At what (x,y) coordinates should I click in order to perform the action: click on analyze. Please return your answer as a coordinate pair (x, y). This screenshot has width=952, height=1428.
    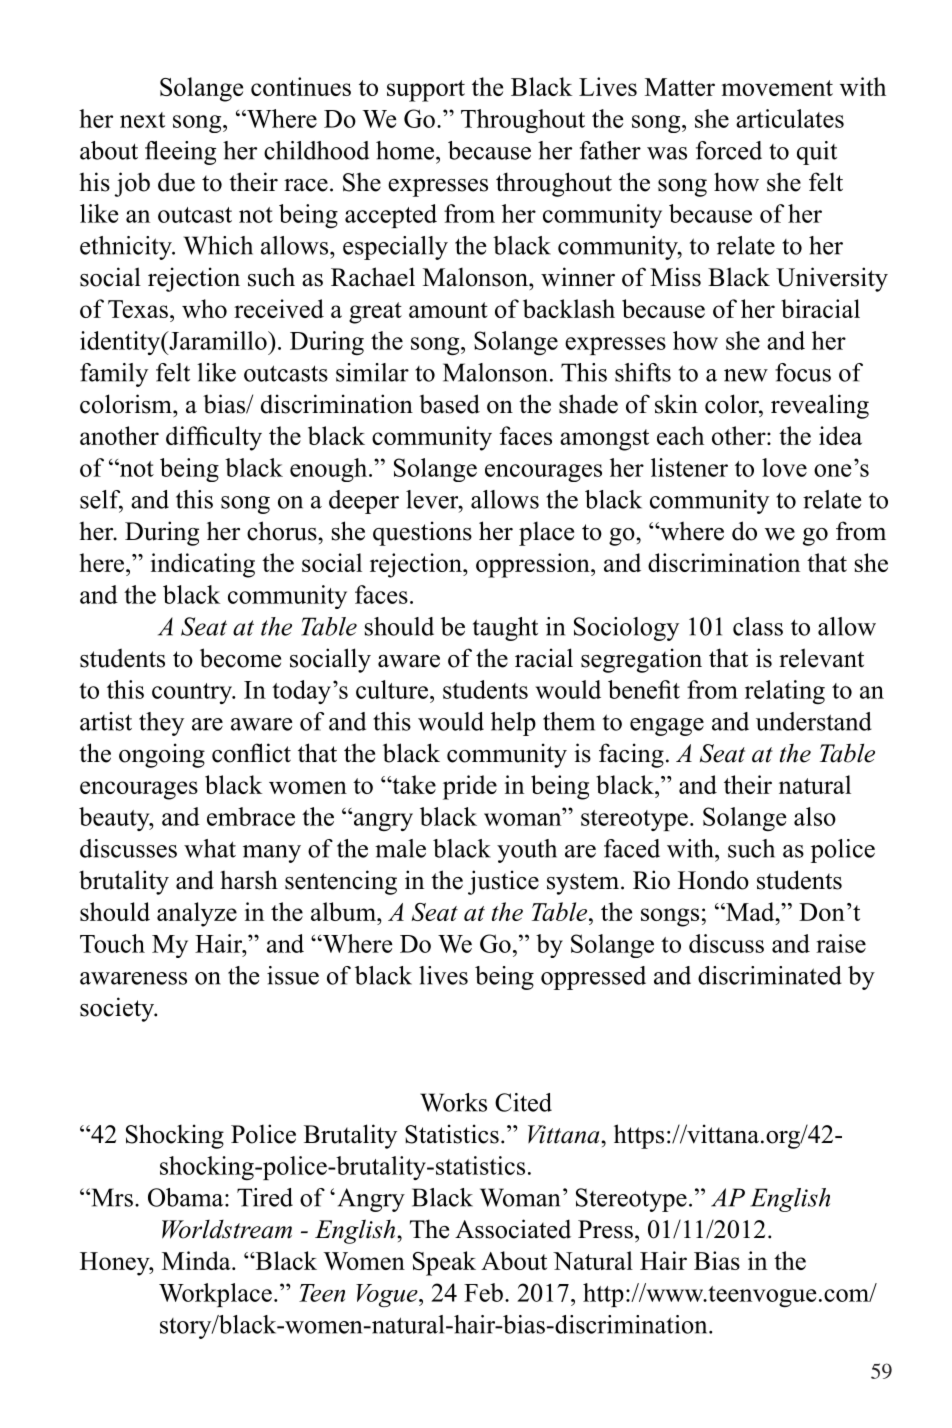
    Looking at the image, I should click on (197, 914).
